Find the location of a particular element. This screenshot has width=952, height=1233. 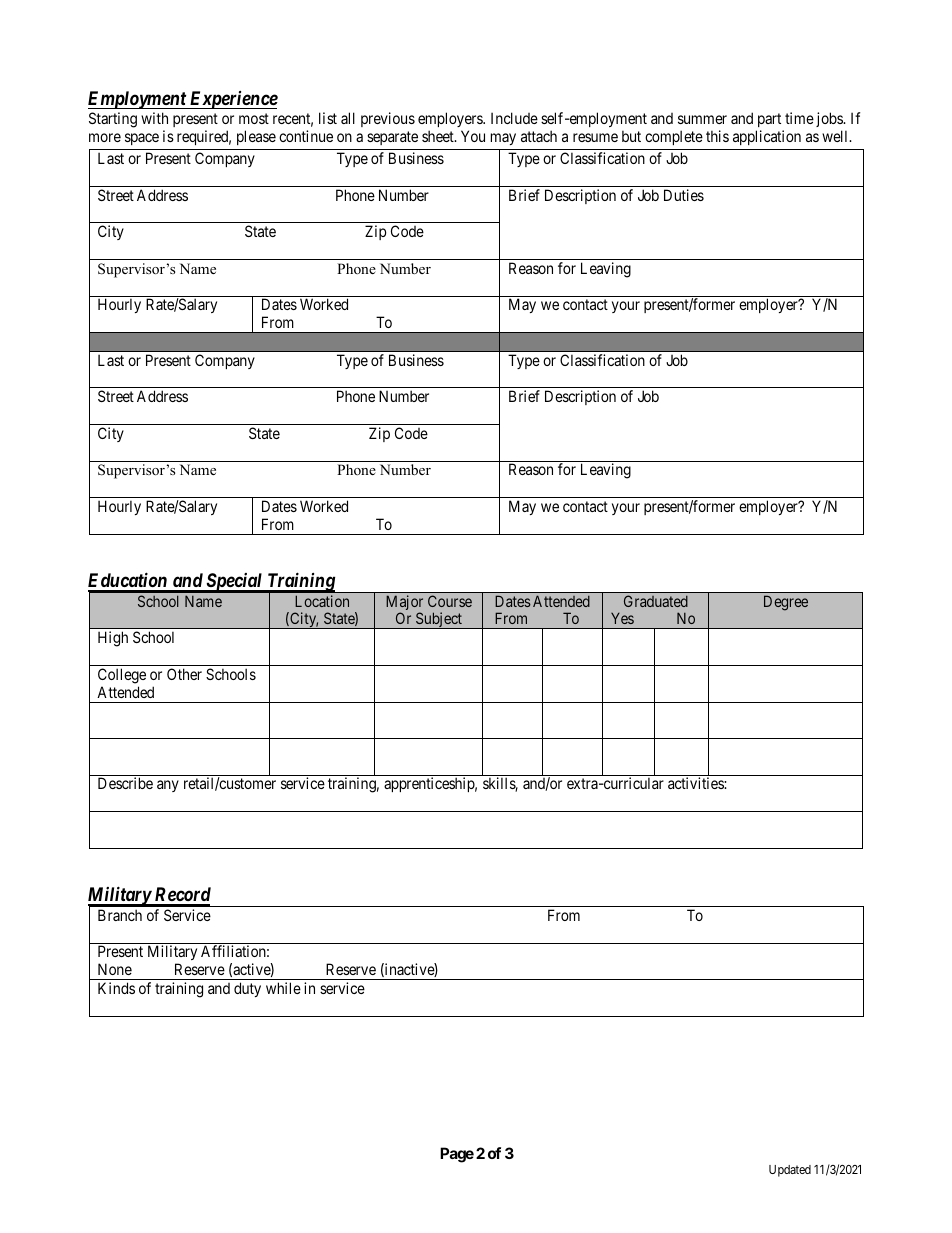

Subject is located at coordinates (439, 620).
